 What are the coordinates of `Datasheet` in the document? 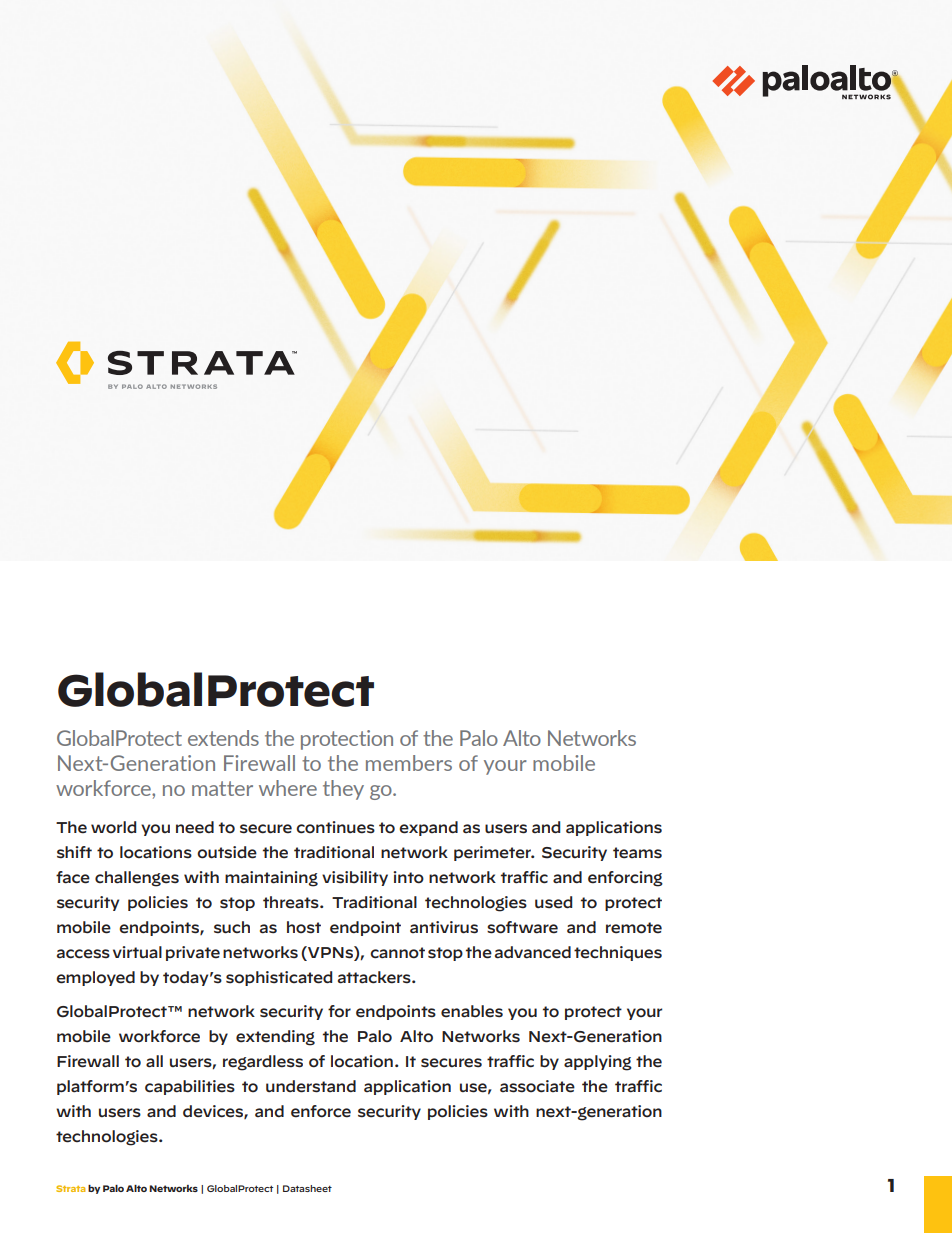 It's located at (307, 1188).
